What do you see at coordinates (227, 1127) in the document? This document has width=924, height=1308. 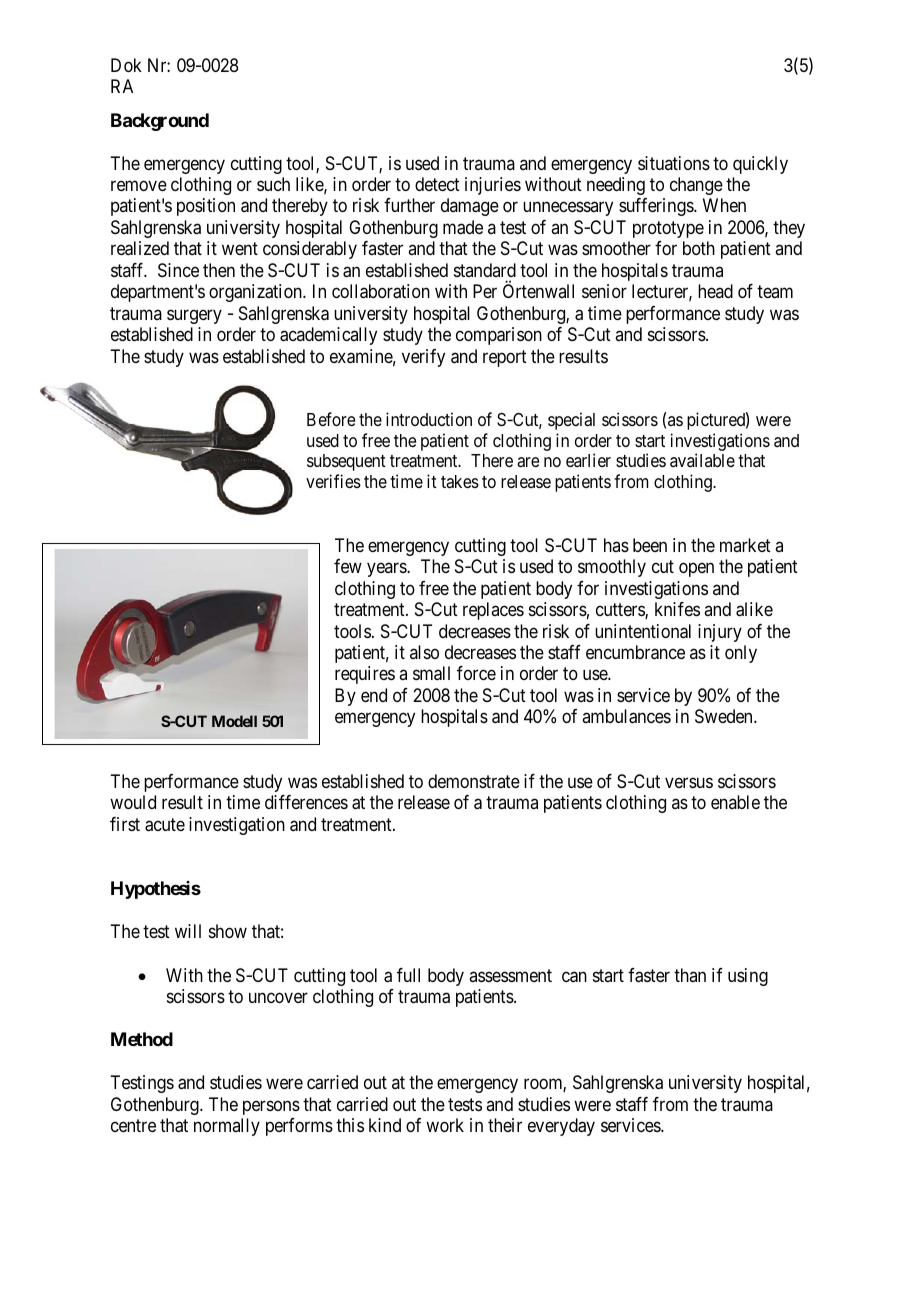 I see `normally` at bounding box center [227, 1127].
